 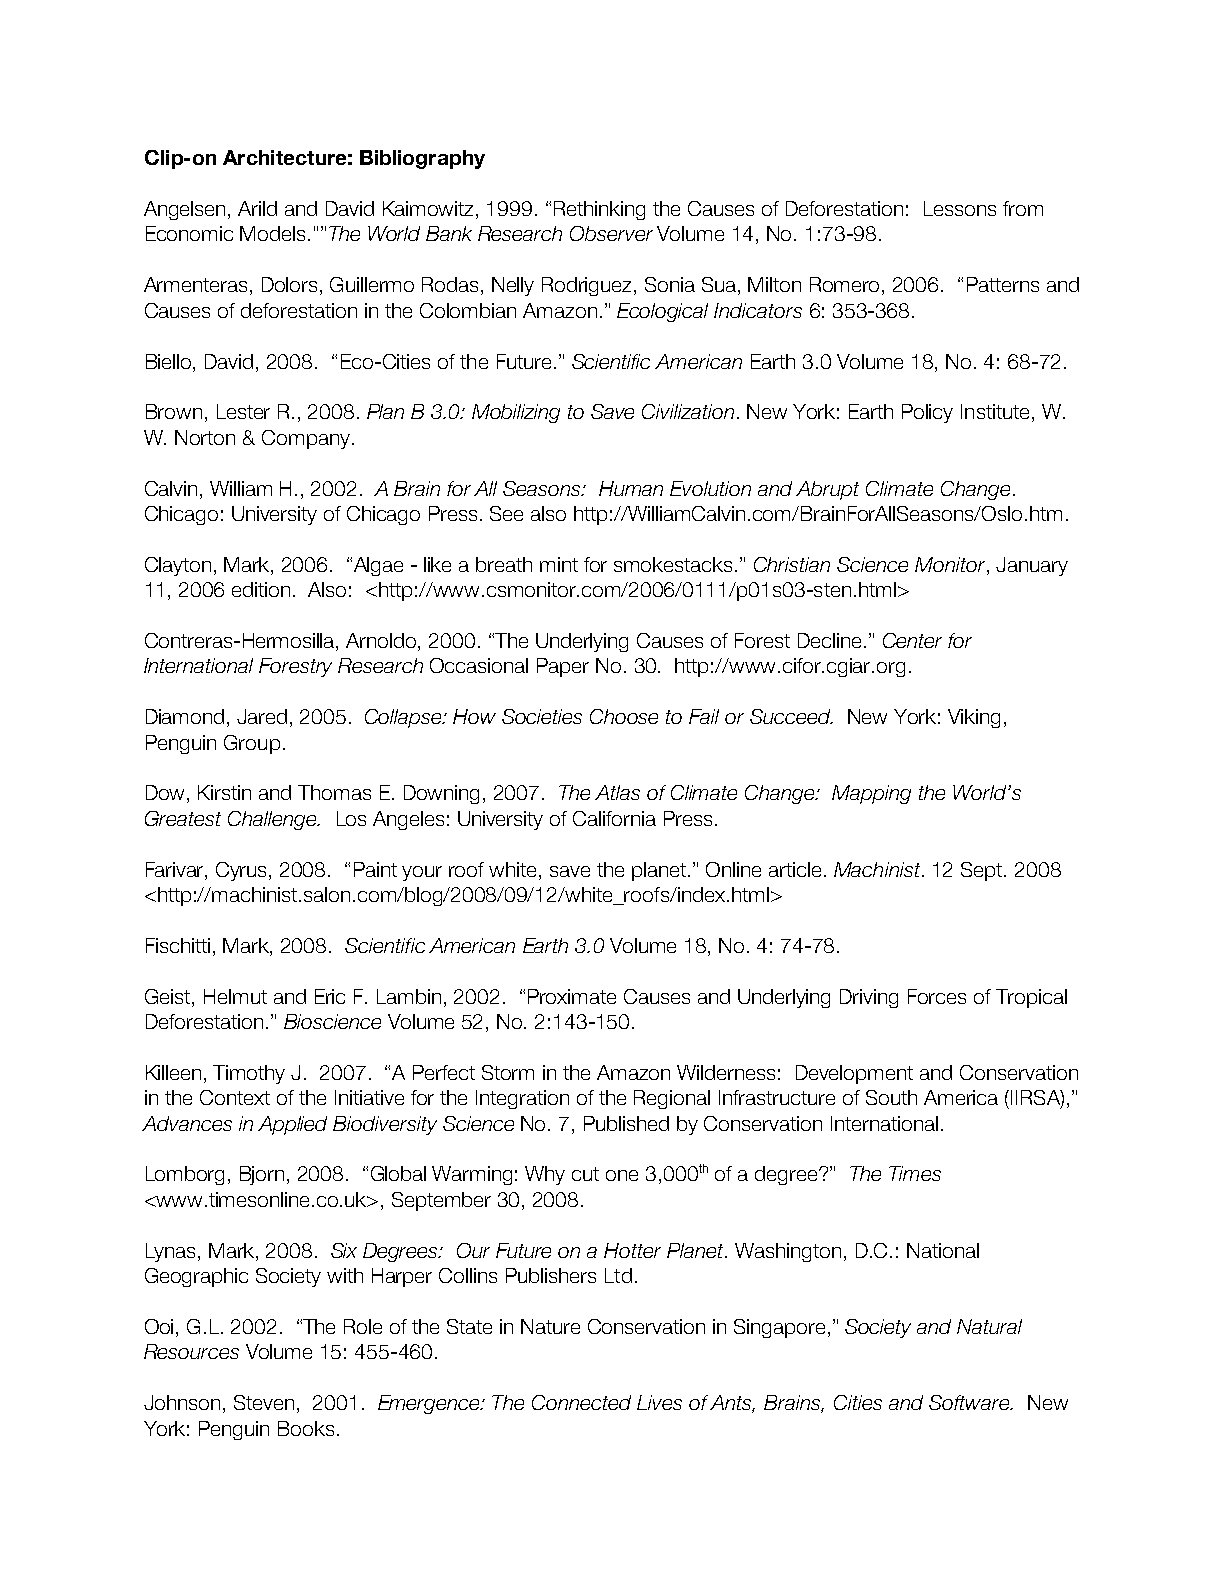 What do you see at coordinates (960, 208) in the image?
I see `Lessons` at bounding box center [960, 208].
